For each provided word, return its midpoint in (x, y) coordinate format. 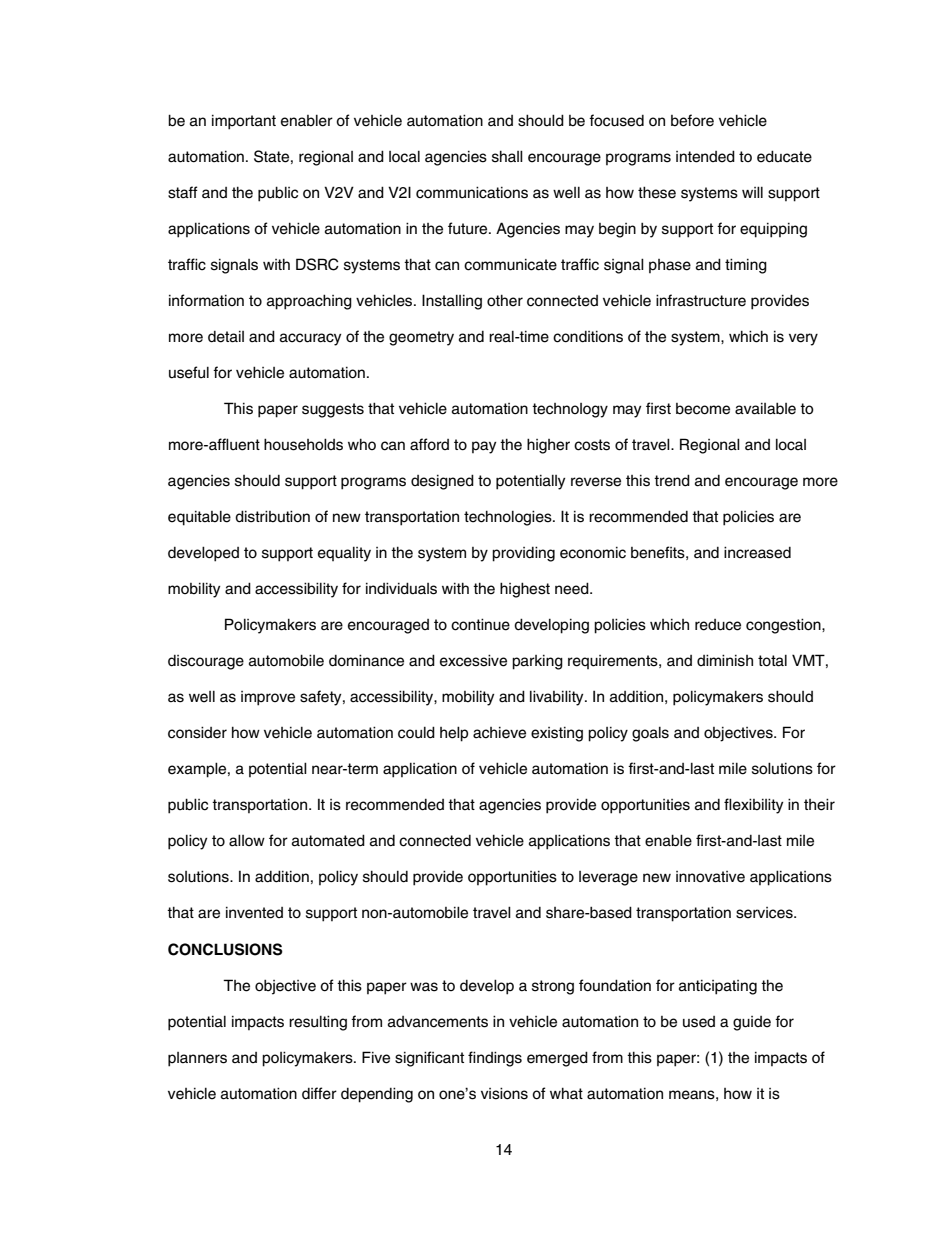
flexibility (753, 806)
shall (507, 156)
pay (484, 447)
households (303, 444)
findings (495, 1059)
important (244, 122)
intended (705, 156)
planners (197, 1059)
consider (197, 732)
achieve (499, 732)
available (765, 408)
